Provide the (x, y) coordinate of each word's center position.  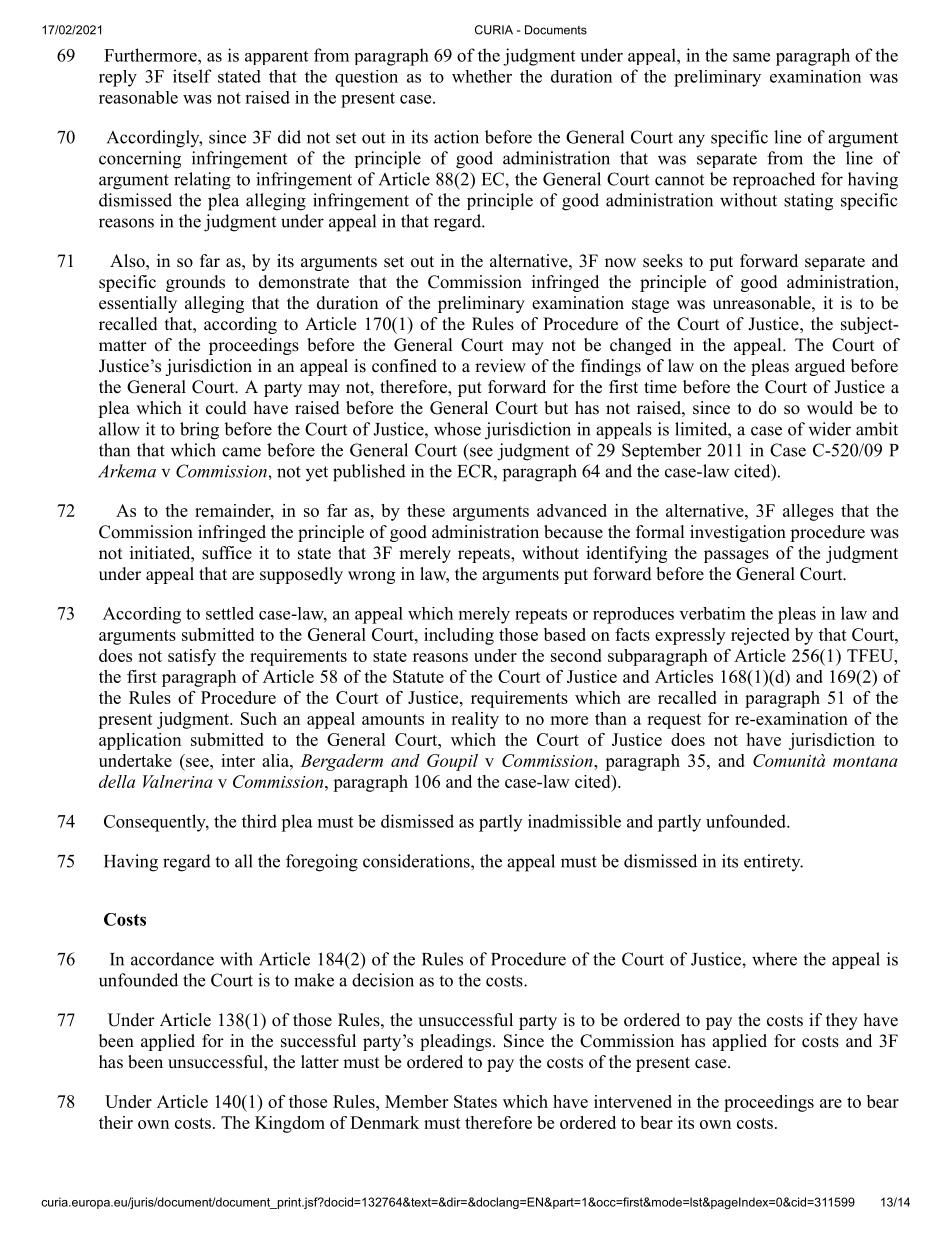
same (751, 57)
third (259, 821)
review (500, 366)
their (116, 1122)
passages (736, 556)
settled (230, 613)
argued (820, 367)
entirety (773, 862)
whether (482, 76)
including (459, 636)
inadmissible (574, 821)
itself (192, 76)
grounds (195, 283)
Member (416, 1101)
